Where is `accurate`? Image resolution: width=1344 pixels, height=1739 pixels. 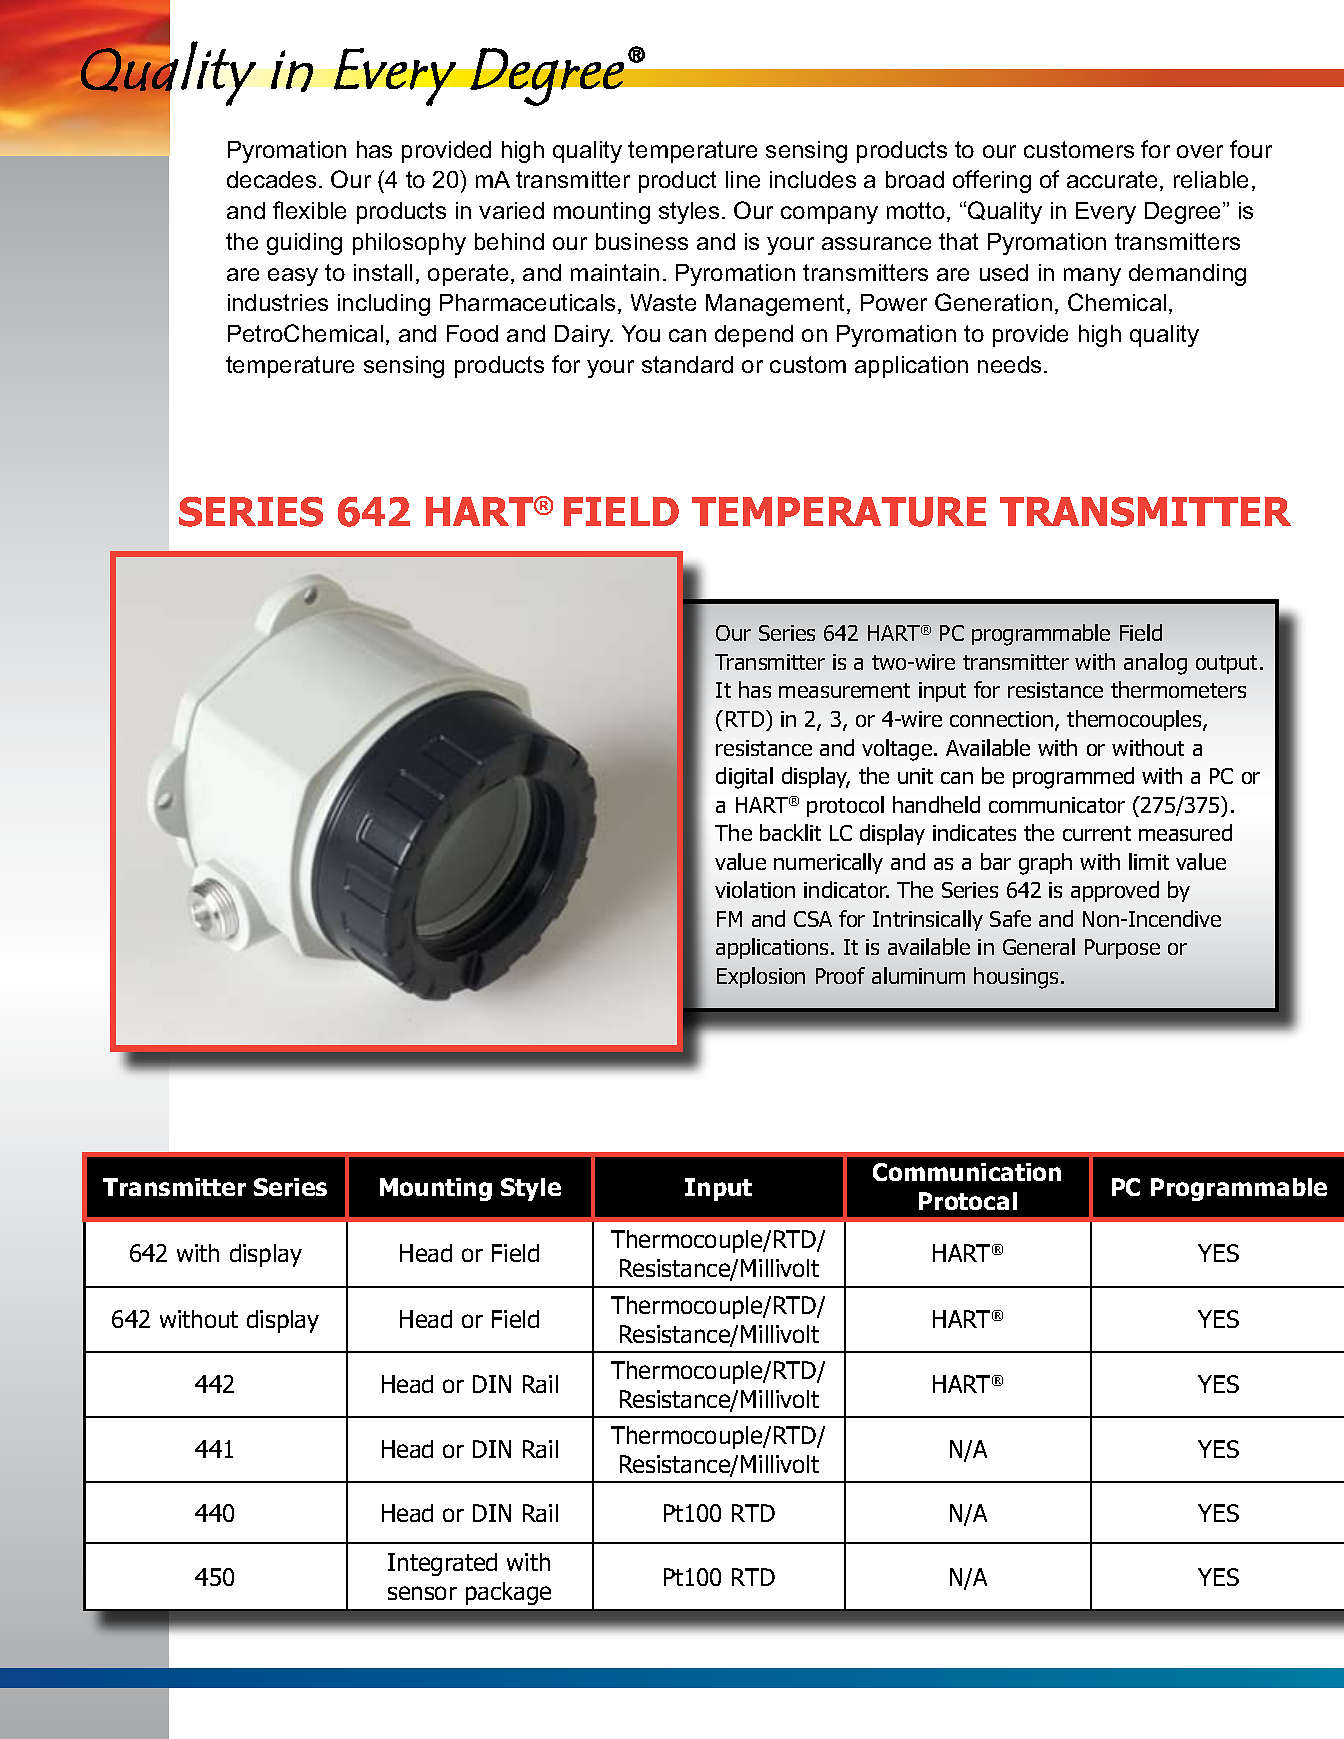
accurate is located at coordinates (1112, 179).
